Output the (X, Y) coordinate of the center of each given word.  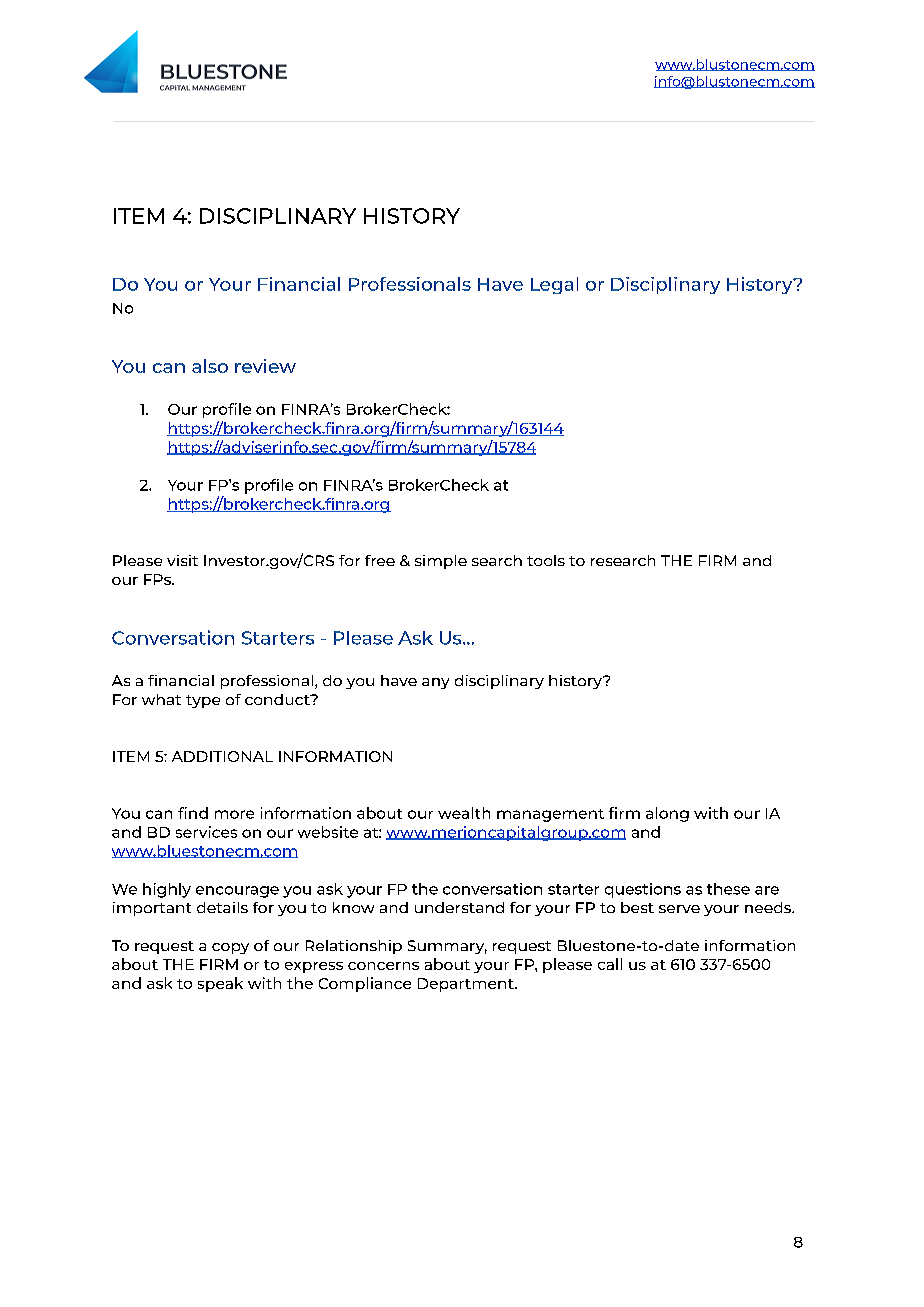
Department (467, 985)
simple (441, 562)
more (234, 814)
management (550, 815)
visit (182, 560)
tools (546, 560)
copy (230, 948)
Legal (554, 285)
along (667, 814)
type (203, 701)
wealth (464, 813)
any (435, 683)
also (210, 366)
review (265, 366)
